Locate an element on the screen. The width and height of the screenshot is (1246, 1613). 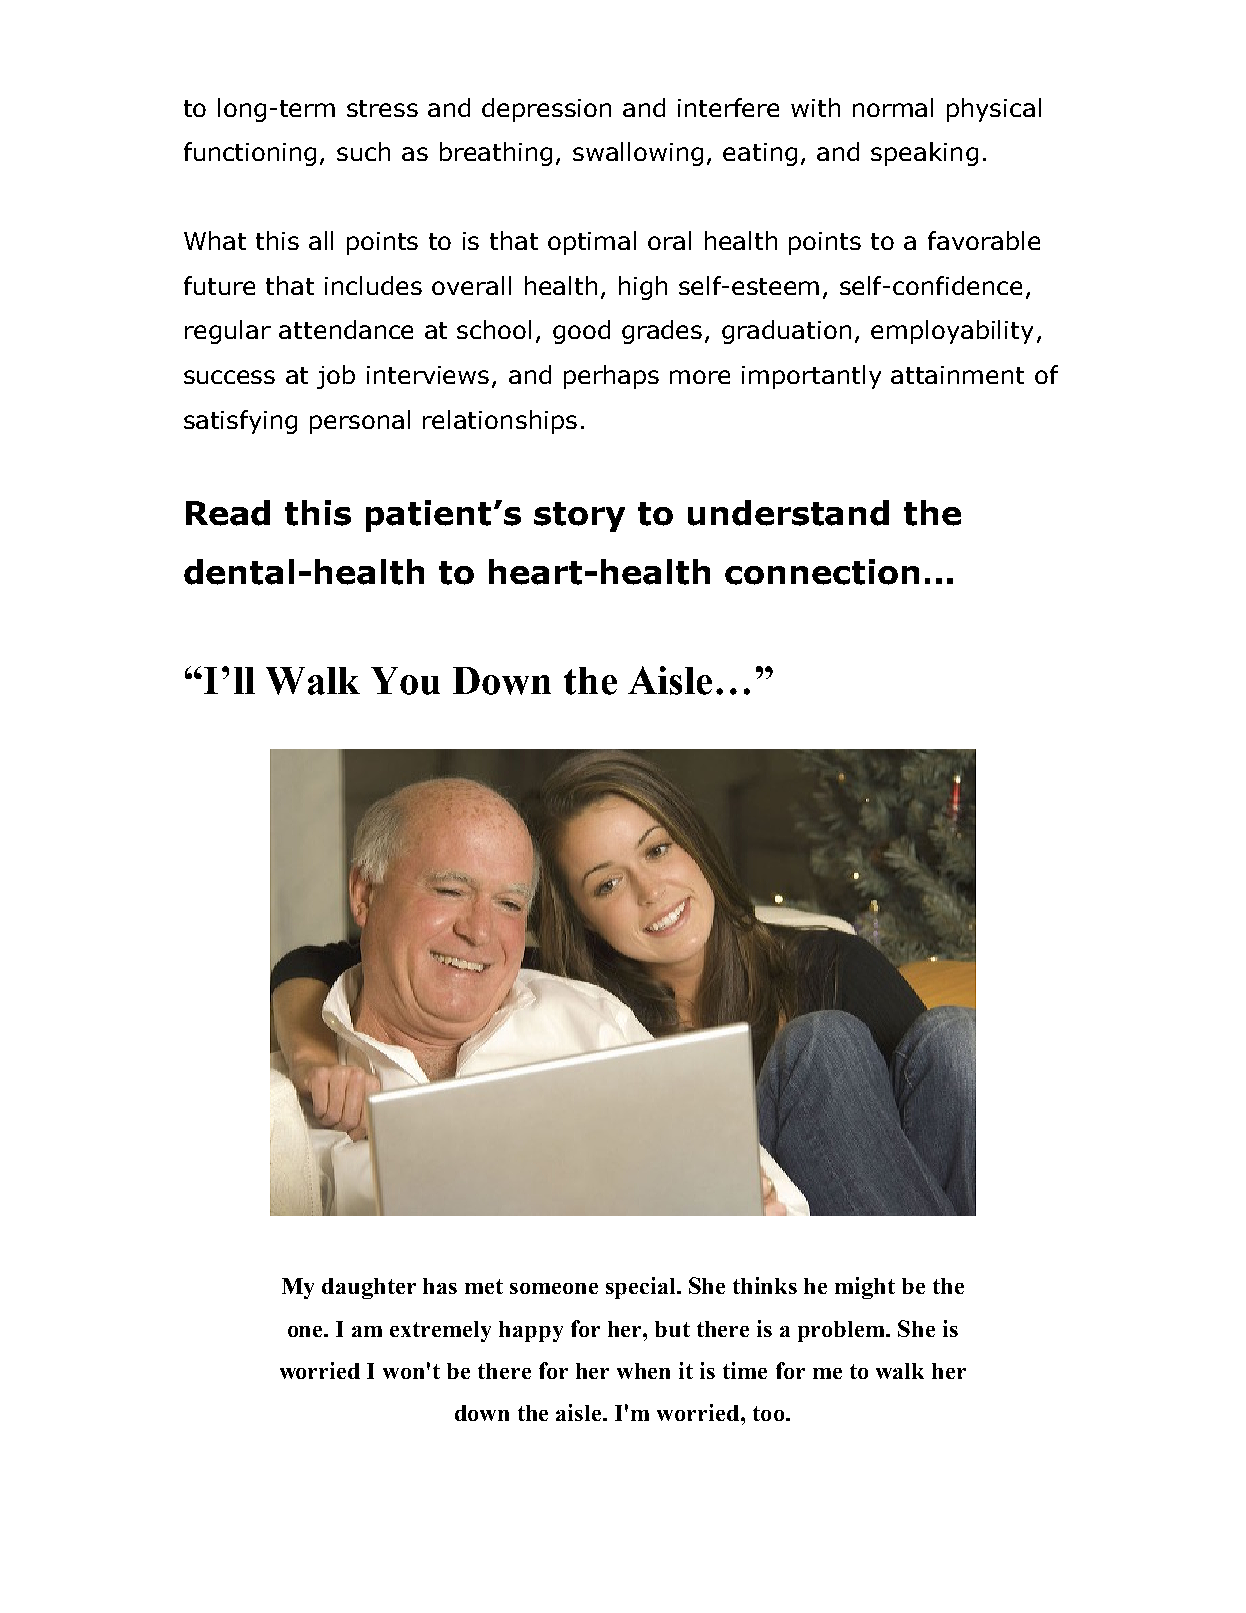
problem is located at coordinates (843, 1331).
